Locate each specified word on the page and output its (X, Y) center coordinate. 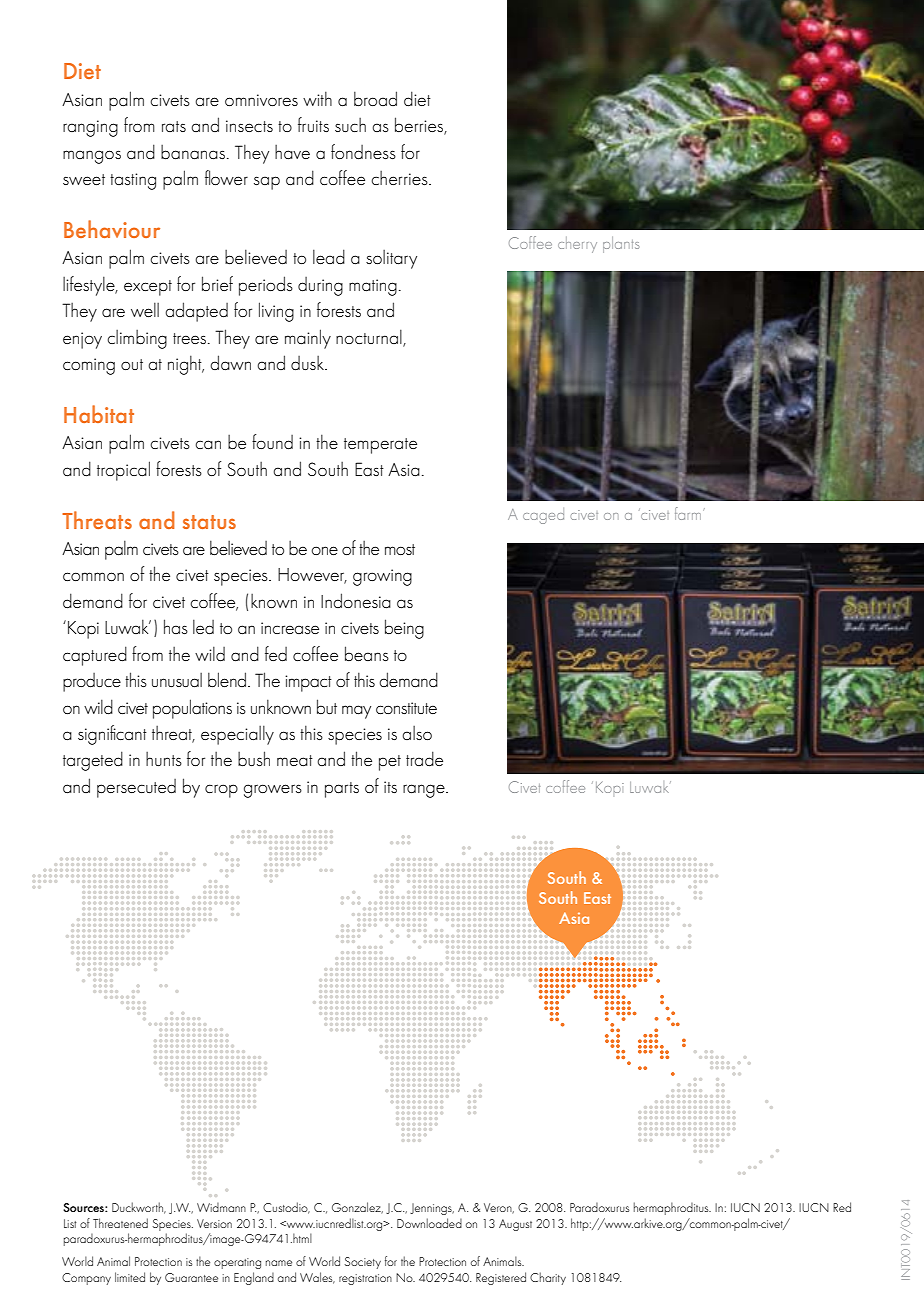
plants (621, 245)
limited (130, 1277)
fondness (363, 151)
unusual (177, 680)
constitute (406, 708)
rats (174, 126)
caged (543, 516)
